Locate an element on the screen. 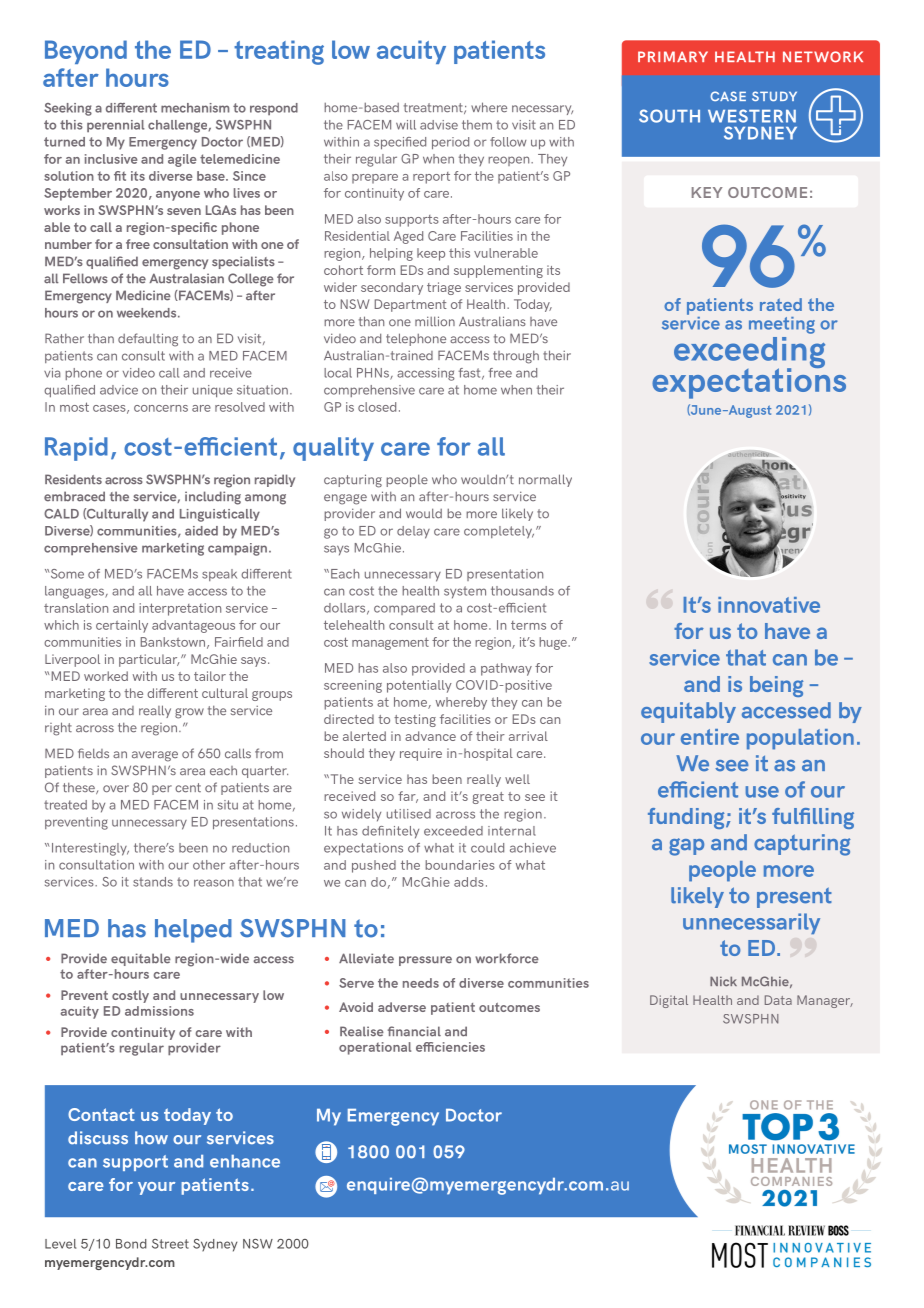 The height and width of the screenshot is (1308, 924). WESTERN is located at coordinates (752, 116).
